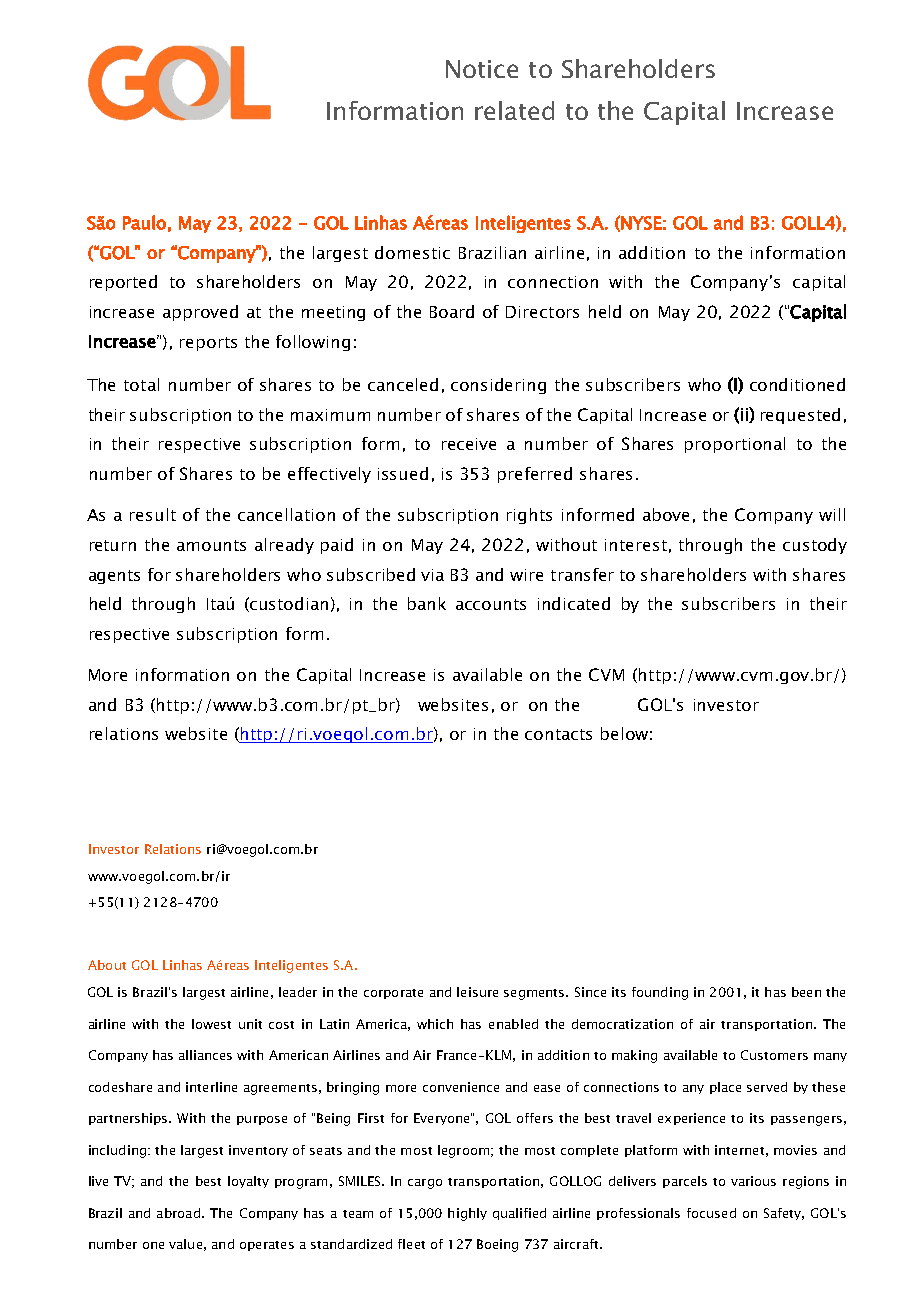  I want to click on related, so click(514, 110).
